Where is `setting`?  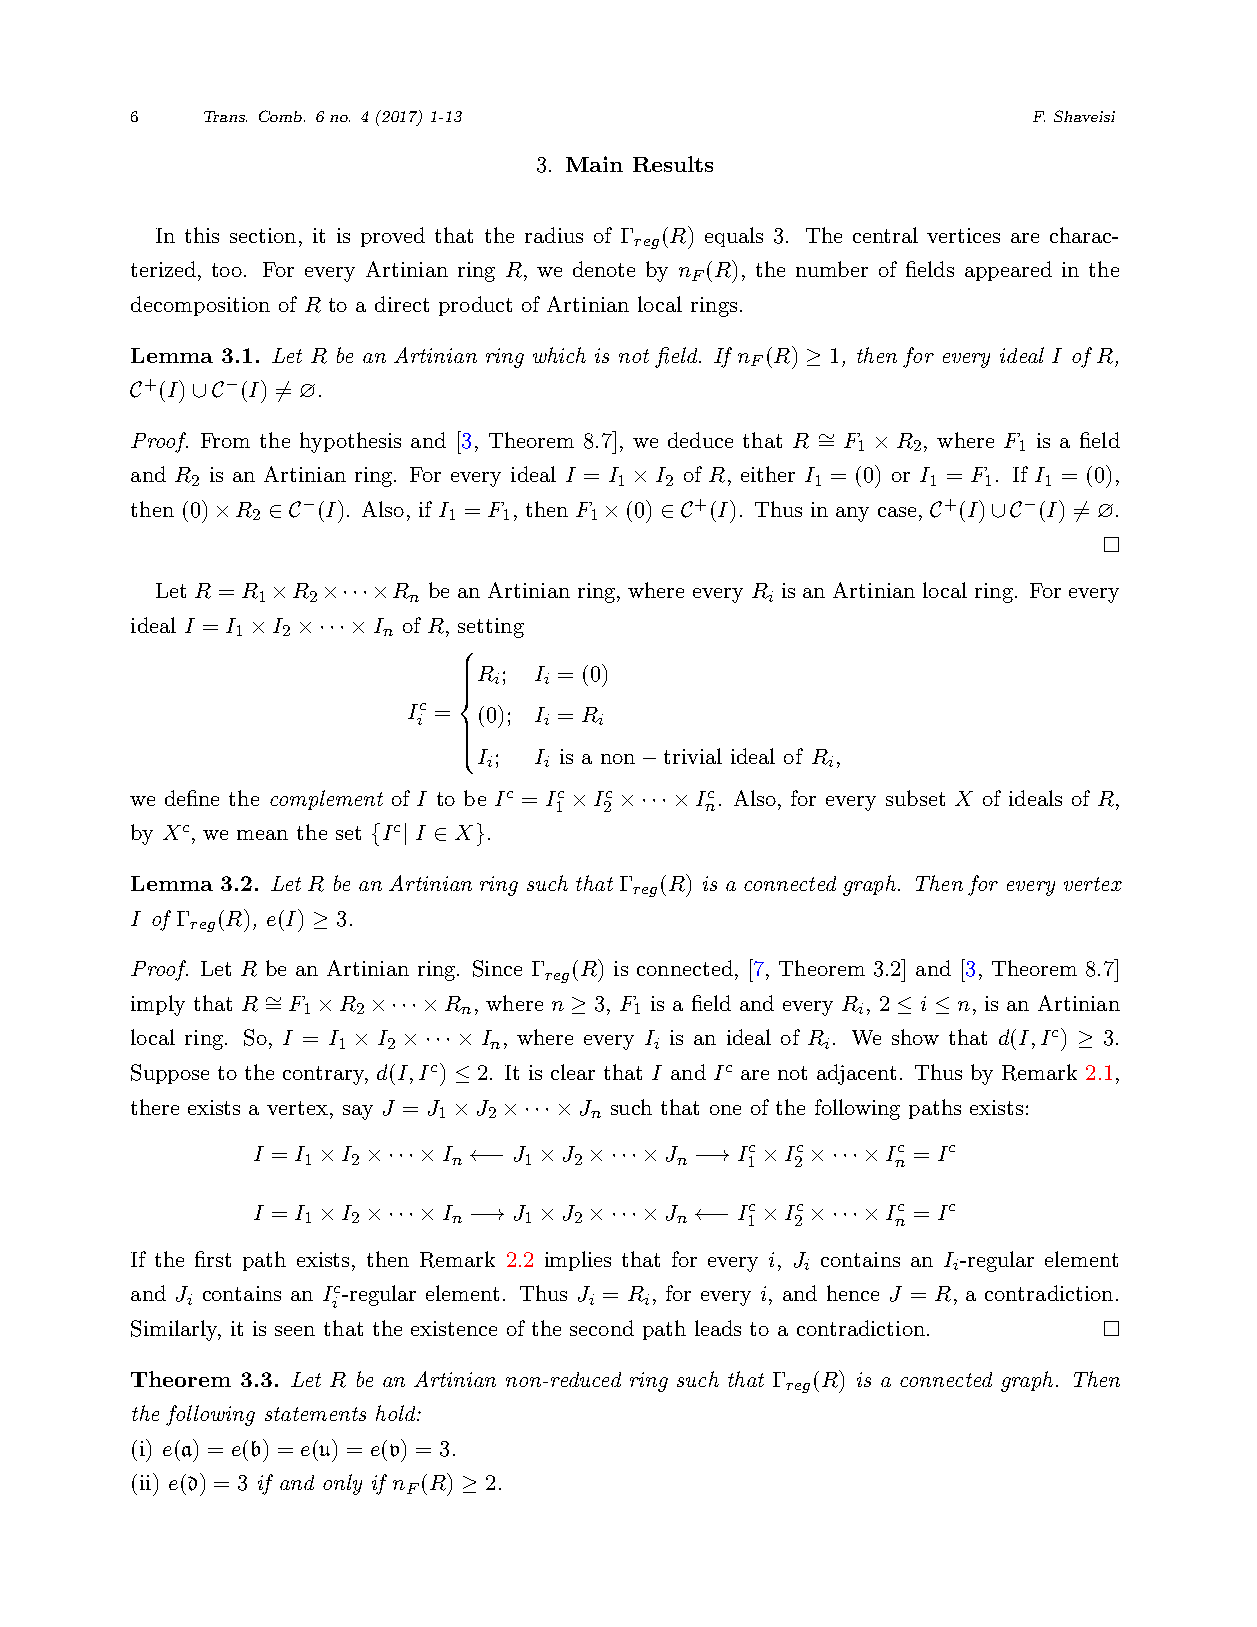 setting is located at coordinates (491, 628).
